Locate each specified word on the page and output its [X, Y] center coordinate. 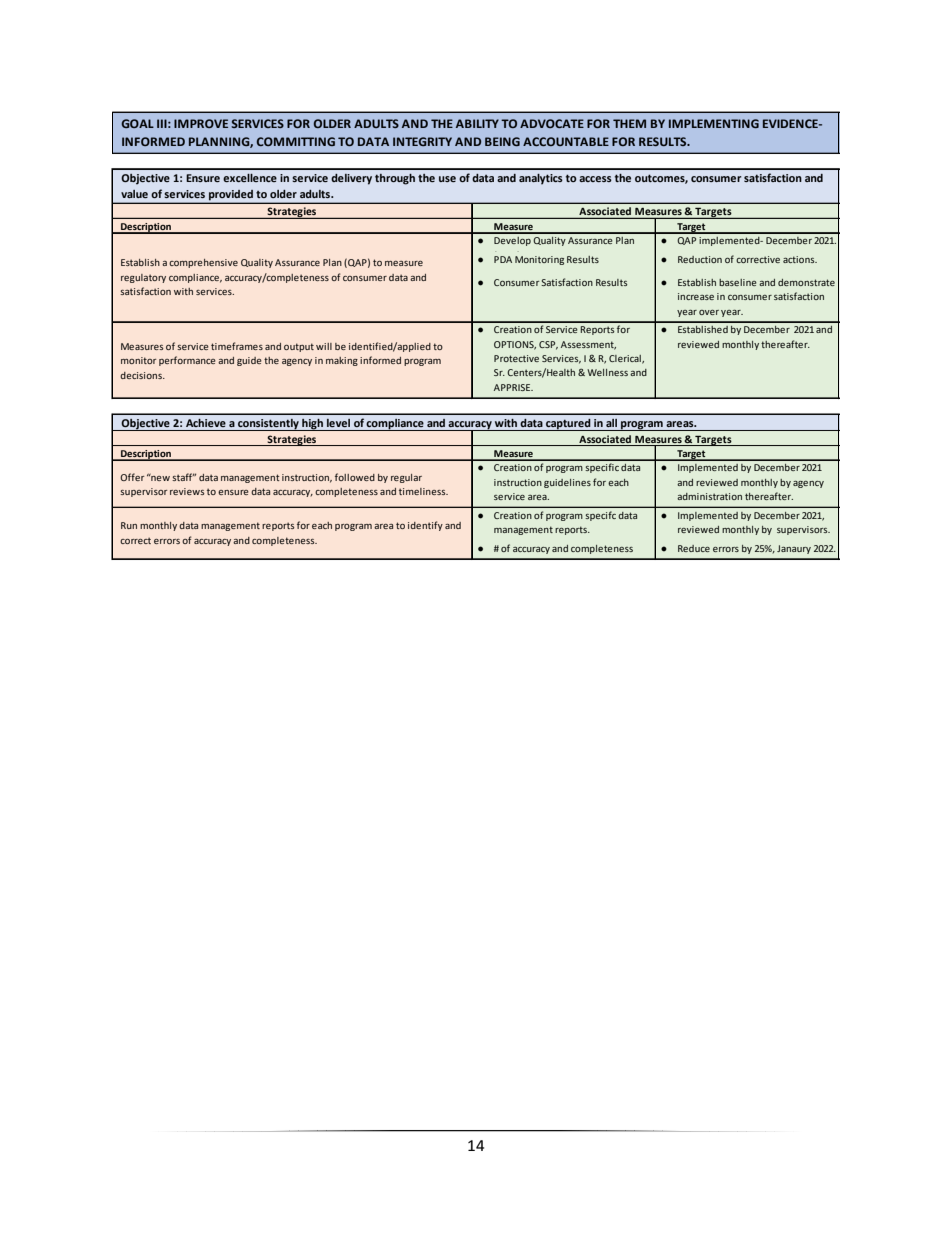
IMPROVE [201, 123]
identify [425, 526]
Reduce [694, 548]
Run [129, 525]
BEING [502, 141]
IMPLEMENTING [714, 123]
